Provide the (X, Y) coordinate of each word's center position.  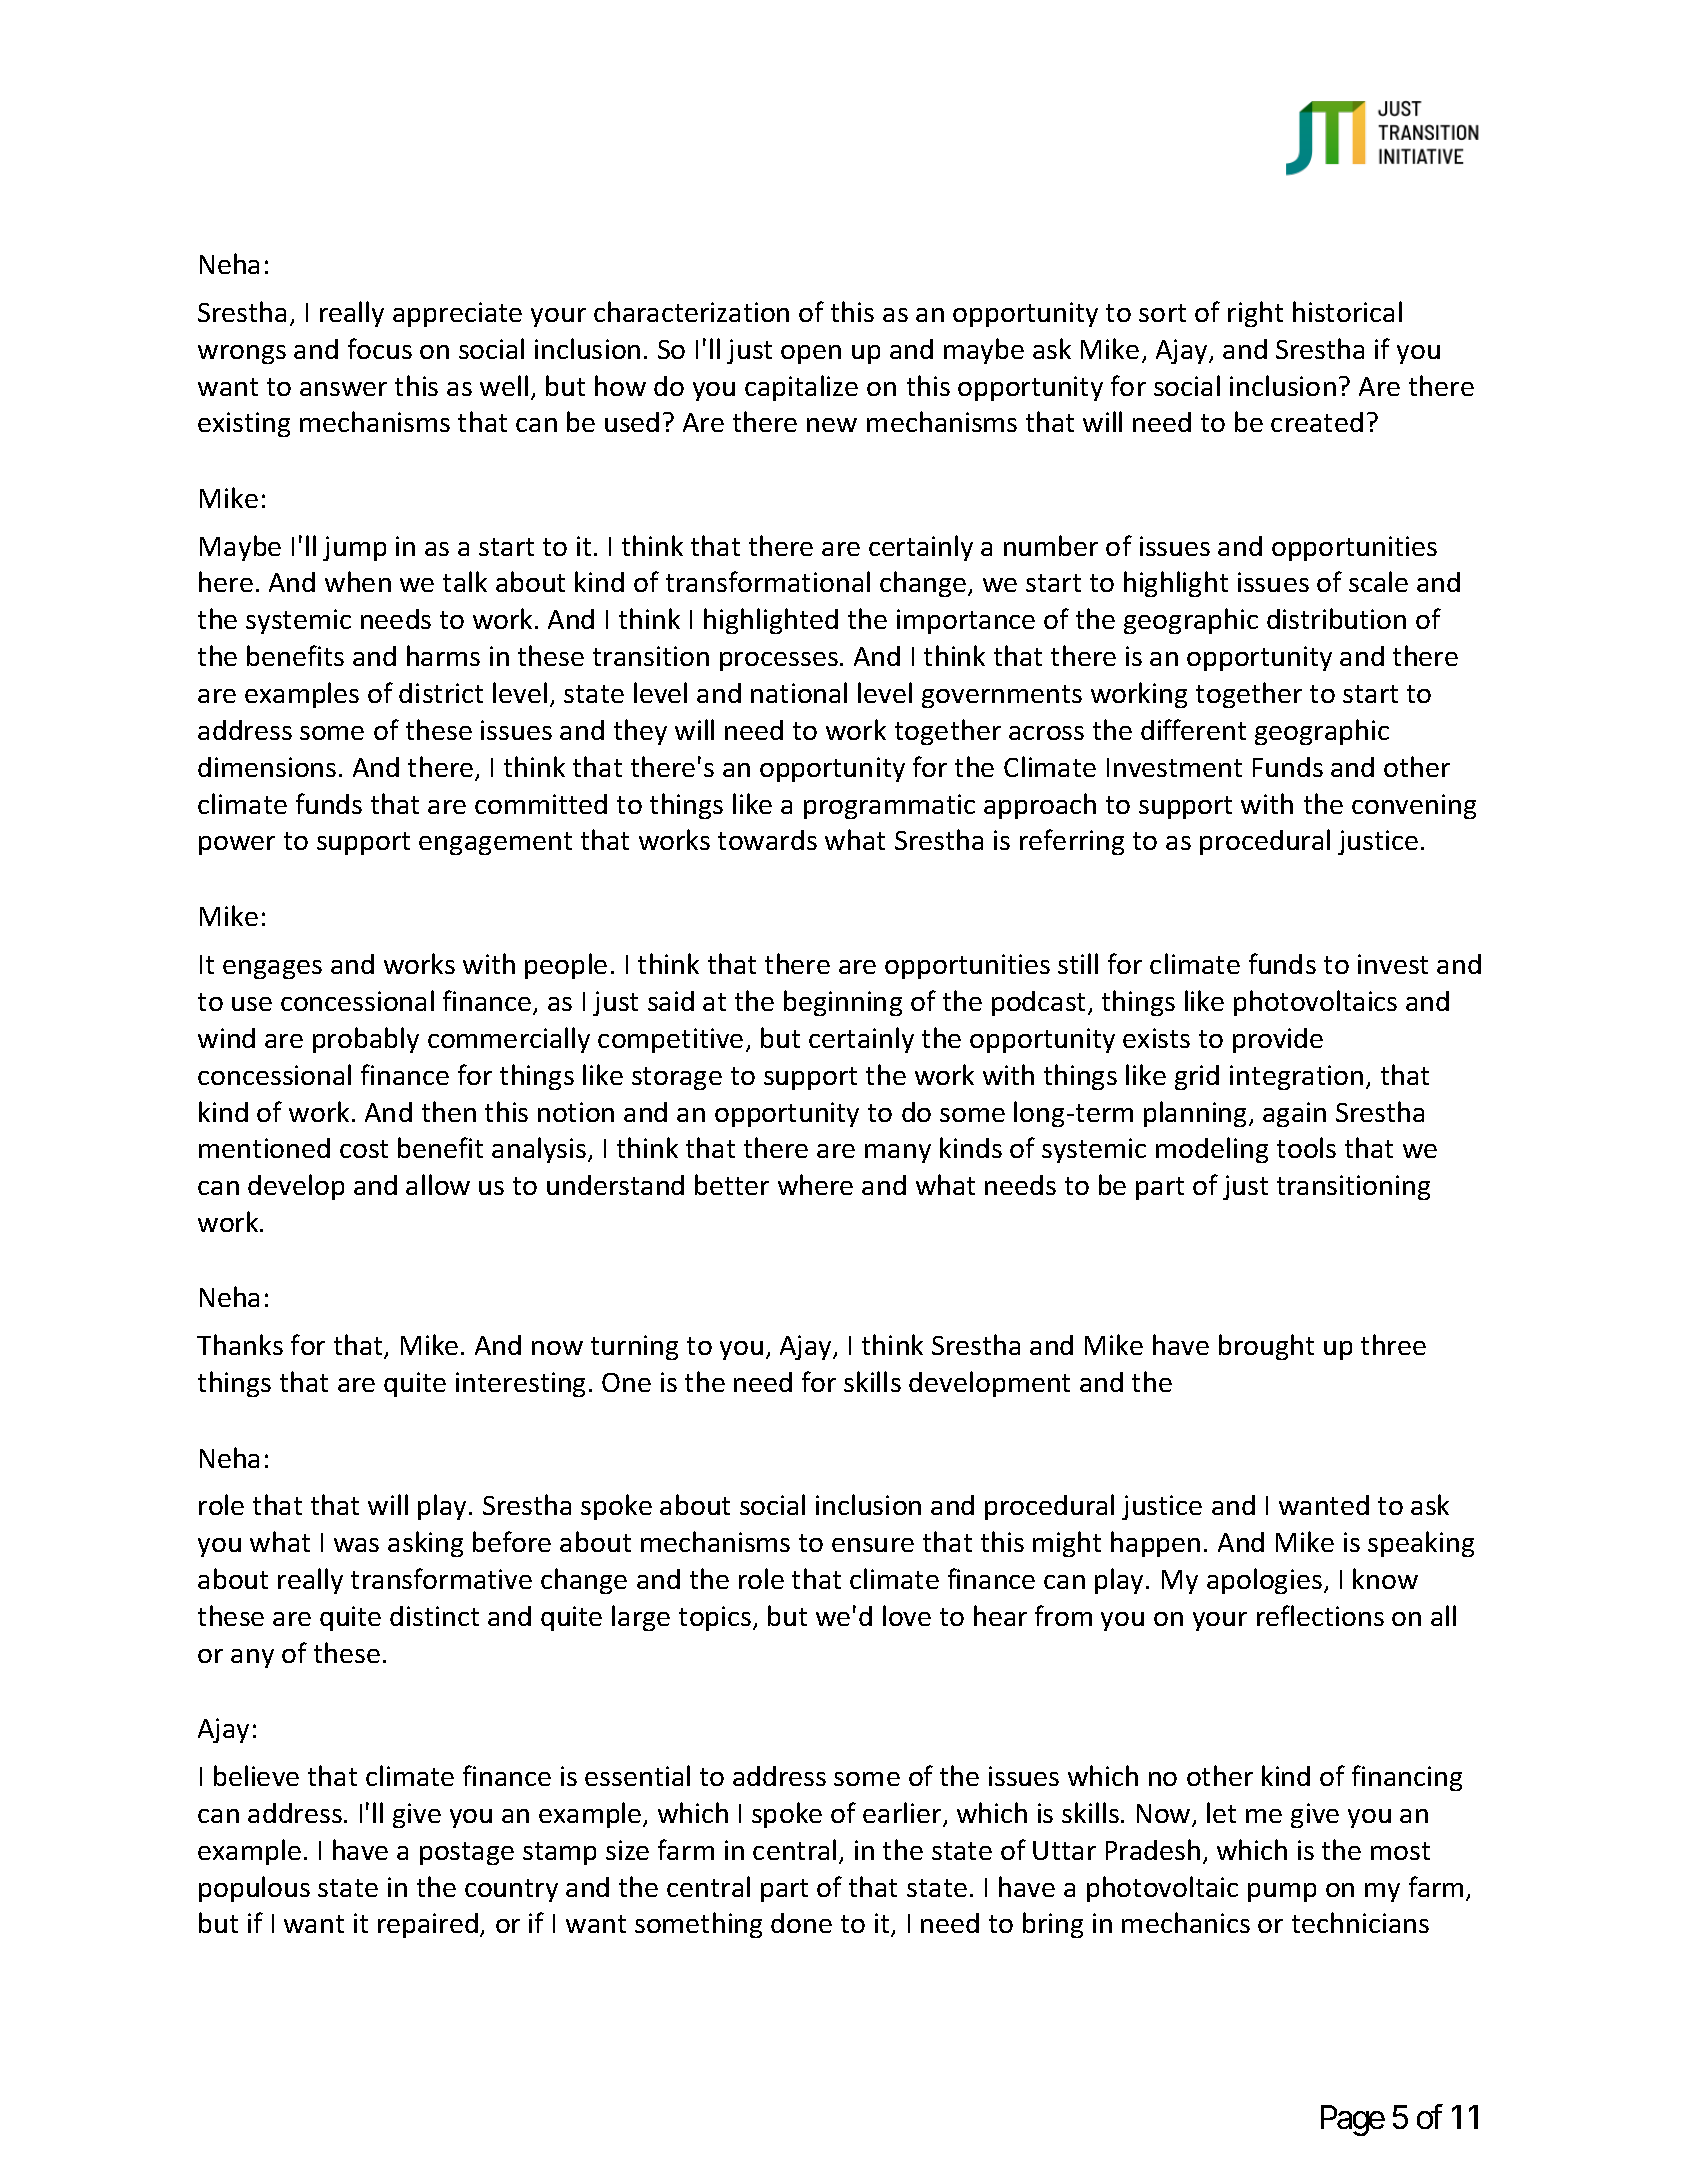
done (801, 1923)
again (1294, 1114)
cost (364, 1149)
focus (380, 348)
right (1255, 314)
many (898, 1153)
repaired (428, 1925)
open (811, 354)
